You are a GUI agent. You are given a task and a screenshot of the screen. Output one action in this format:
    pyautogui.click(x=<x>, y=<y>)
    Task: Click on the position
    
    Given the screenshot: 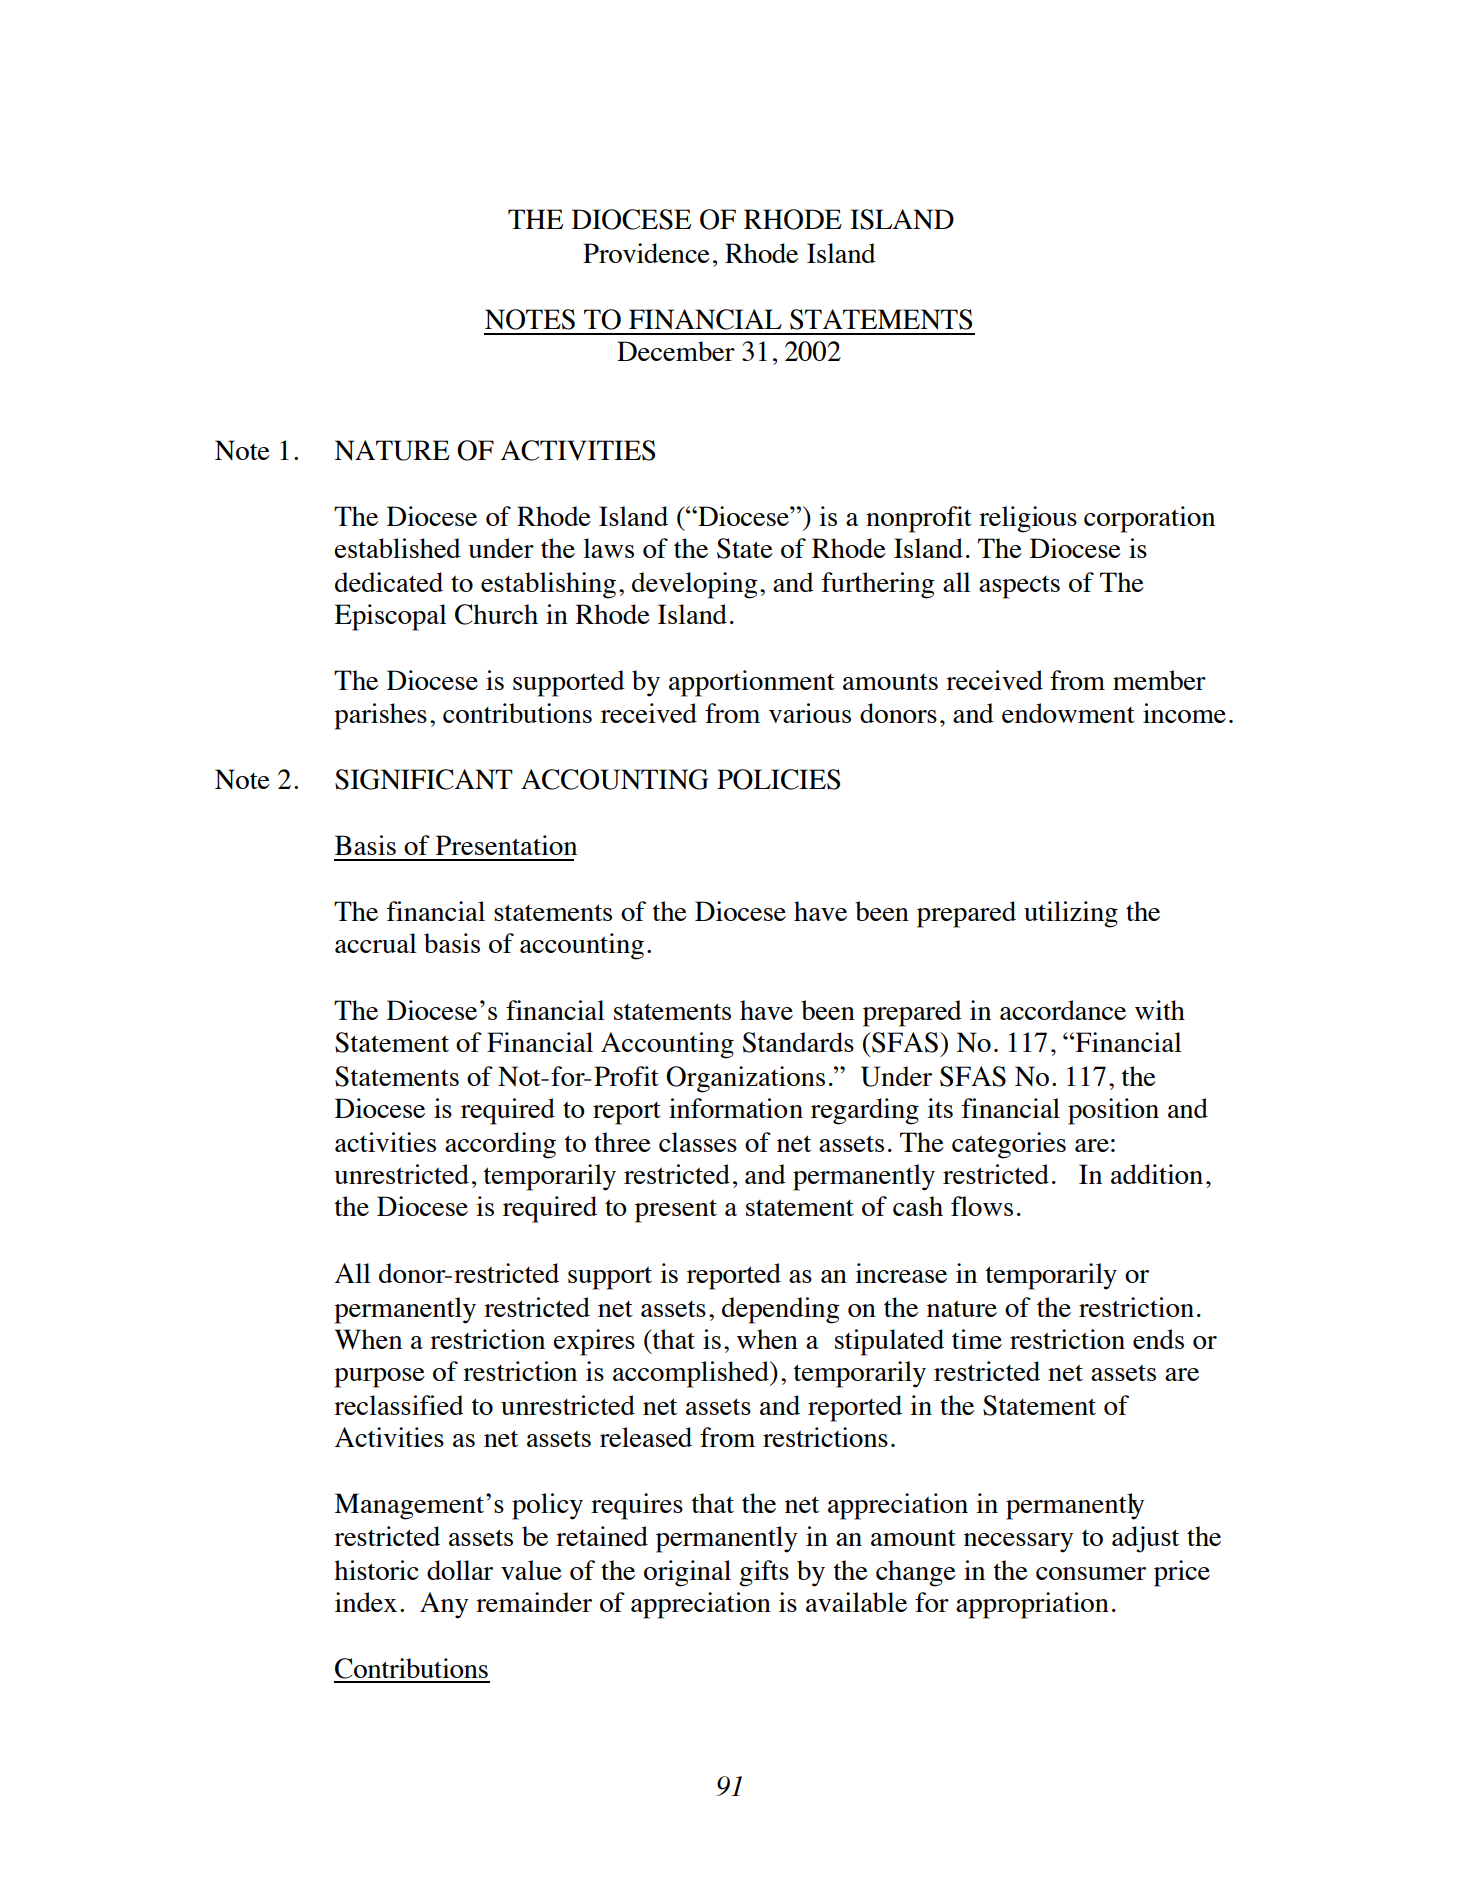 What is the action you would take?
    pyautogui.click(x=1113, y=1111)
